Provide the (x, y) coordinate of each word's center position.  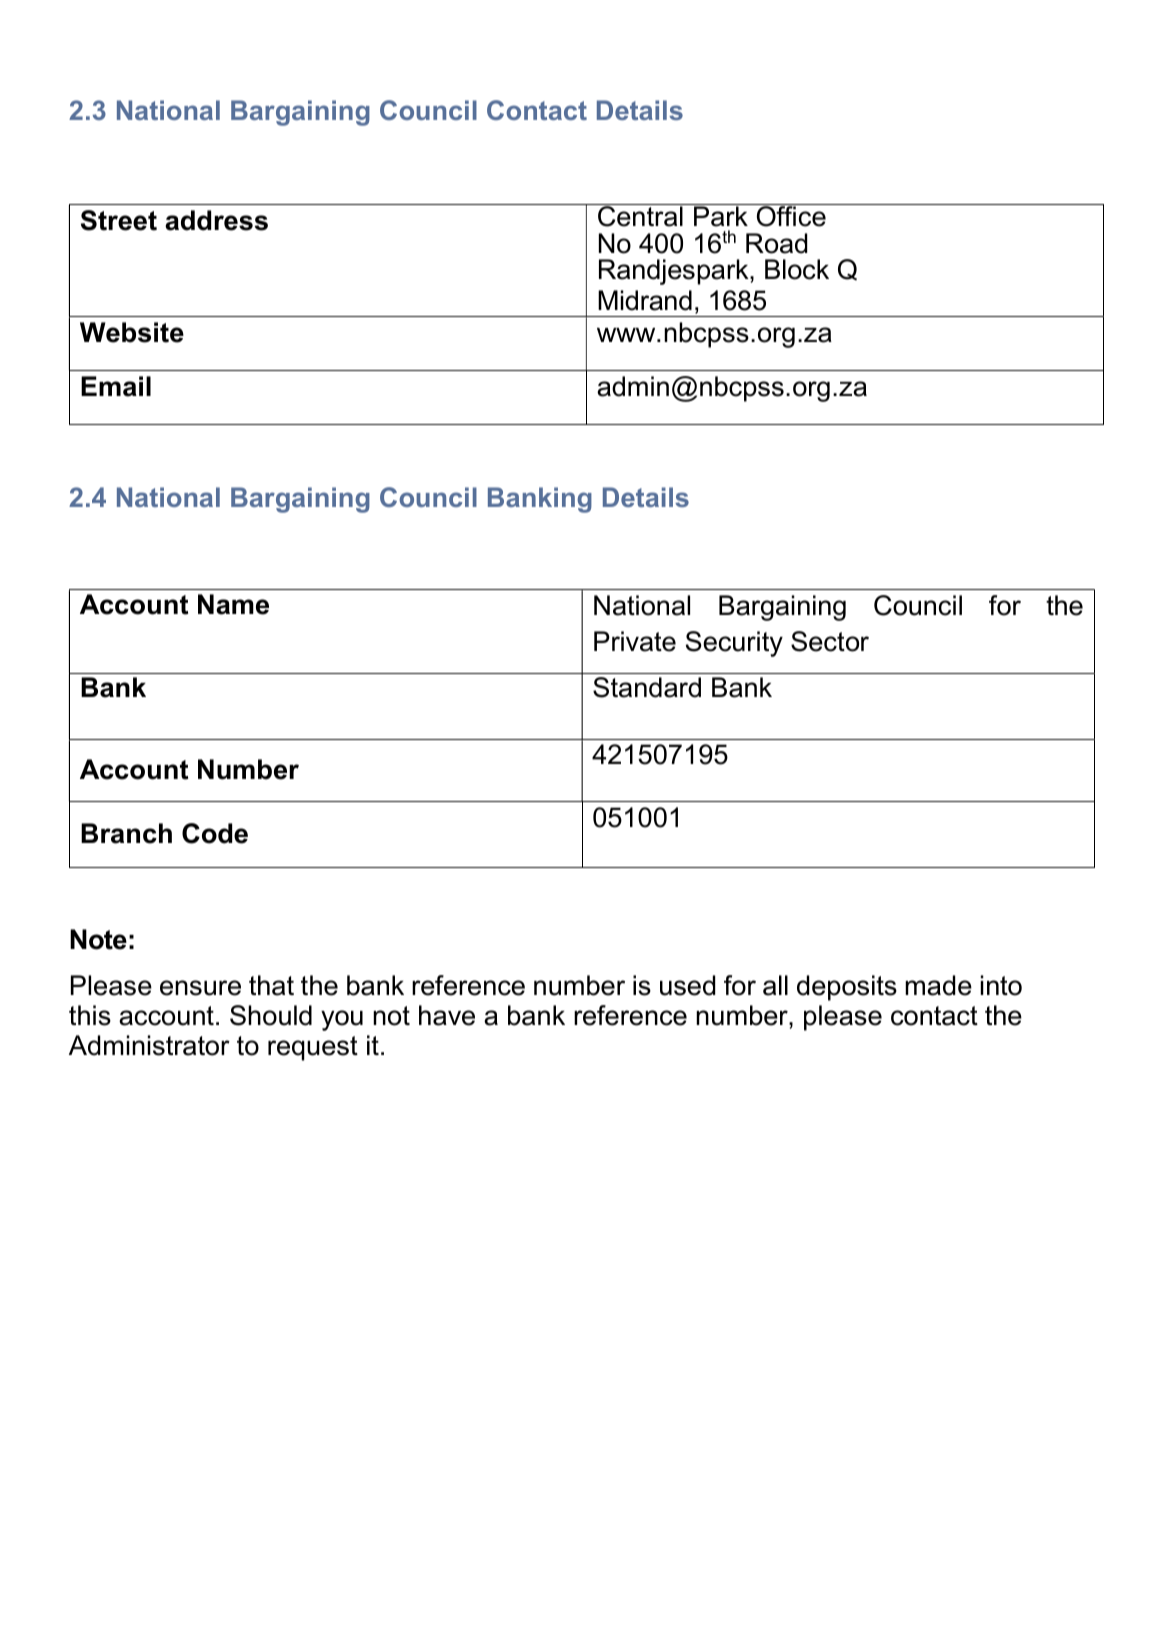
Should (271, 1015)
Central (640, 215)
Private (635, 641)
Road (776, 243)
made (938, 985)
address (216, 220)
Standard (647, 687)
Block (797, 269)
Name (233, 604)
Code (215, 833)
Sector (830, 641)
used (687, 985)
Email (116, 386)
